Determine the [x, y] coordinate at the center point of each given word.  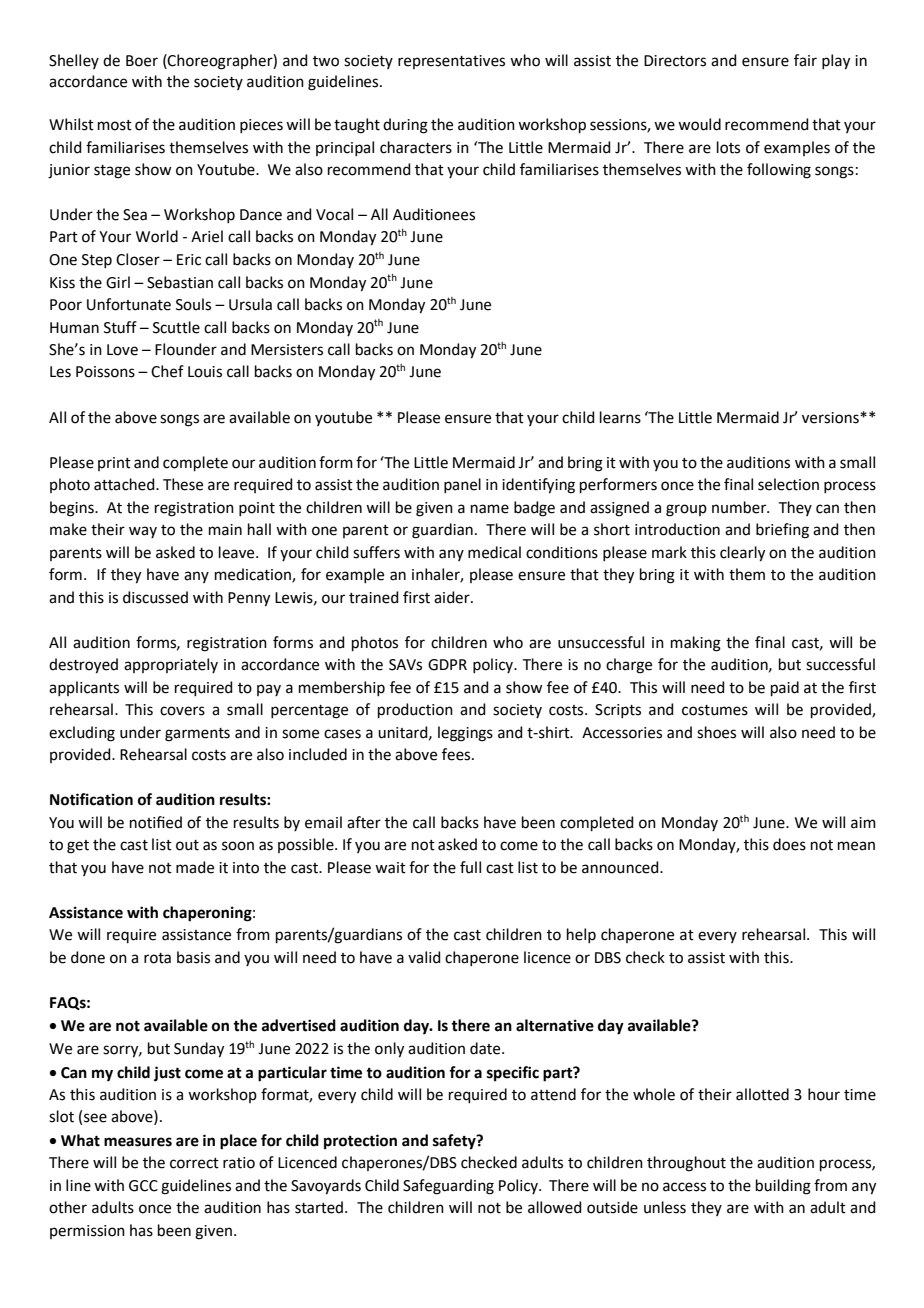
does [789, 844]
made [195, 867]
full [470, 867]
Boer [142, 61]
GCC [143, 1186]
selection [788, 484]
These [183, 484]
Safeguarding [448, 1187]
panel [462, 485]
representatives [451, 62]
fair [805, 60]
